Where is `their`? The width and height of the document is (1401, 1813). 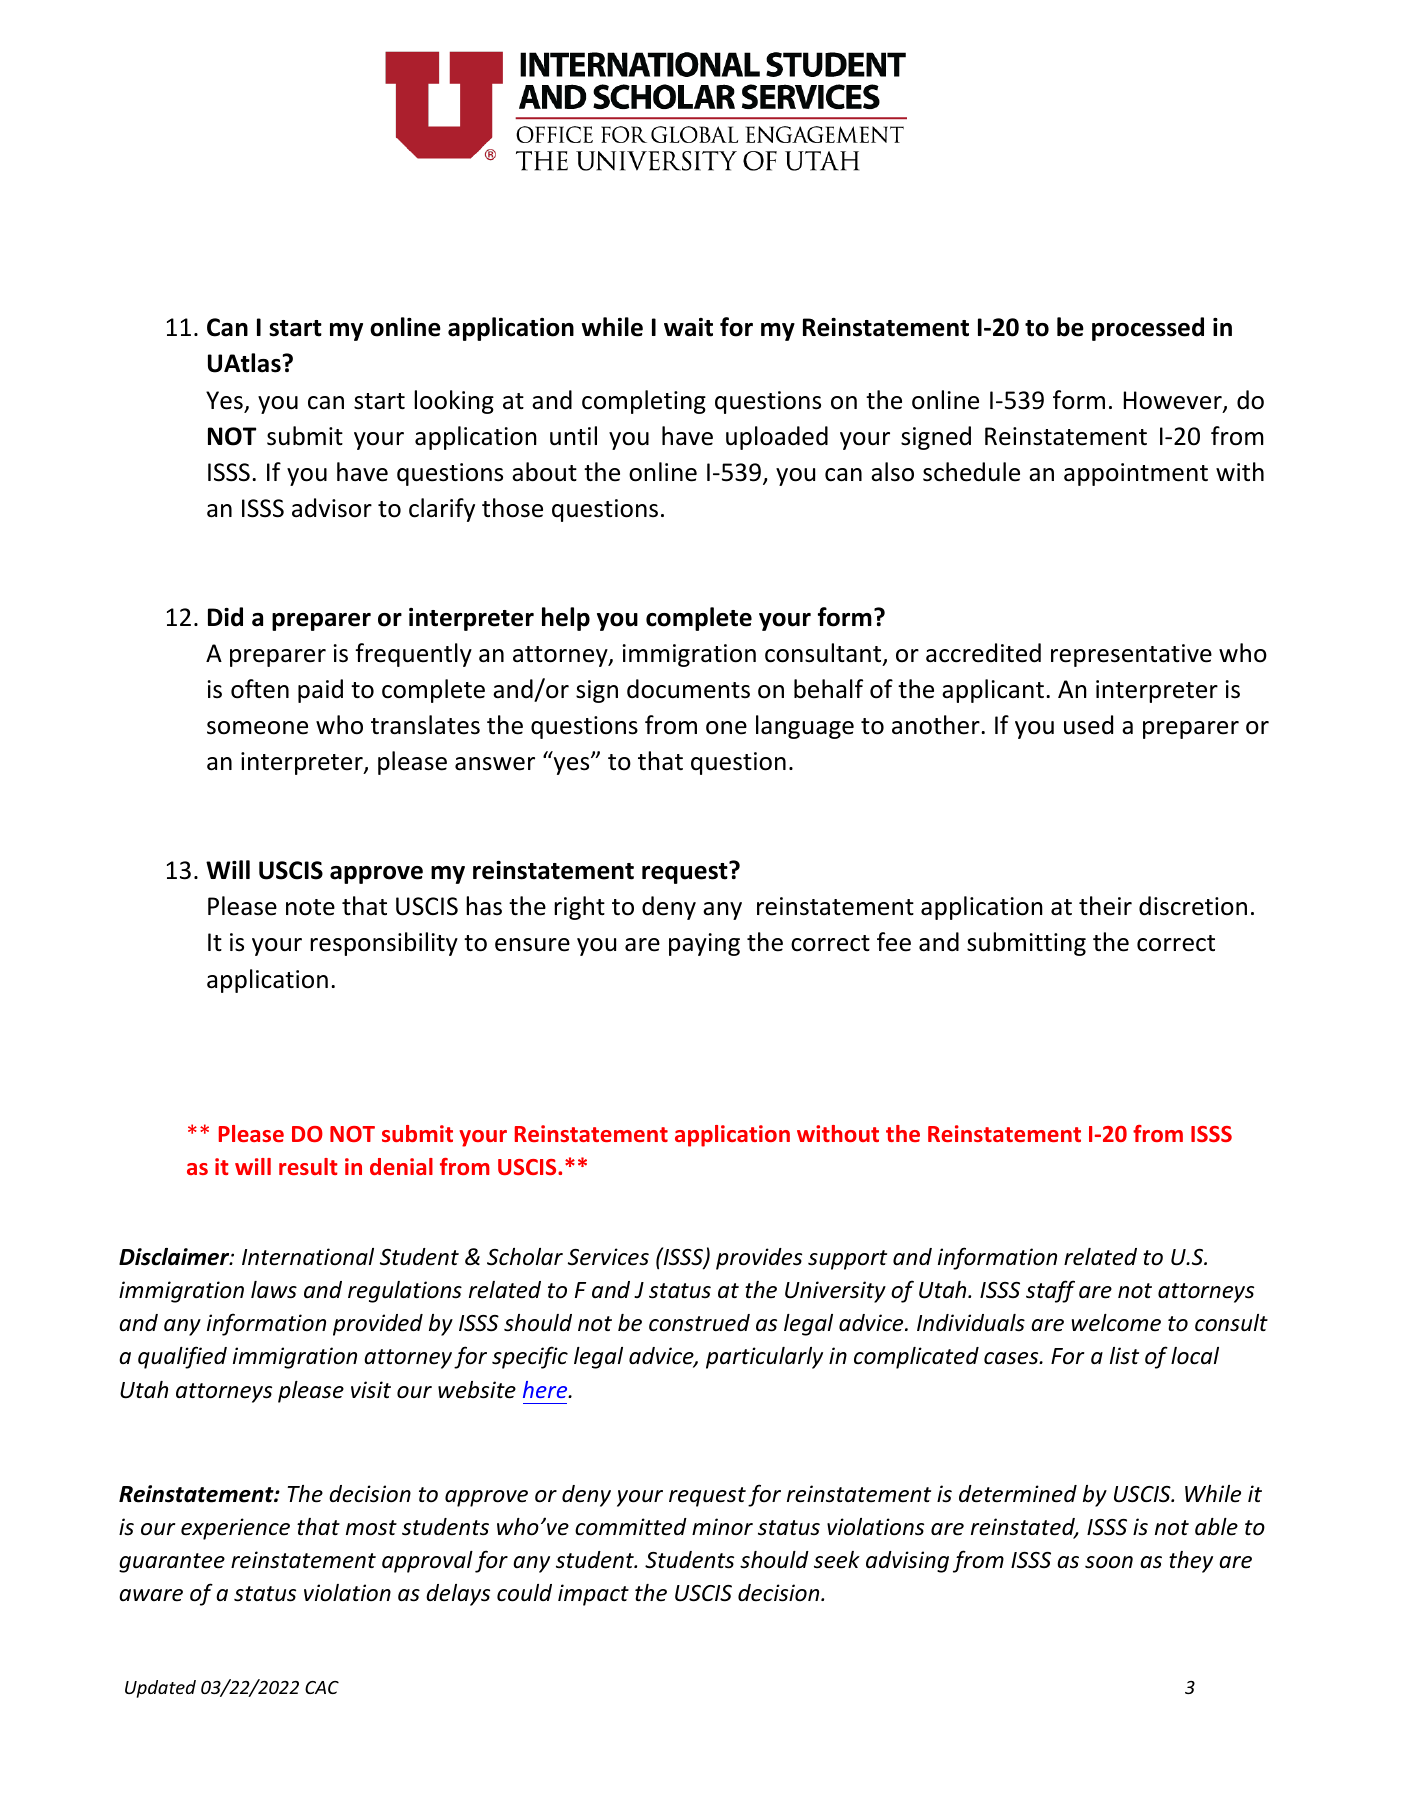 their is located at coordinates (1105, 906).
